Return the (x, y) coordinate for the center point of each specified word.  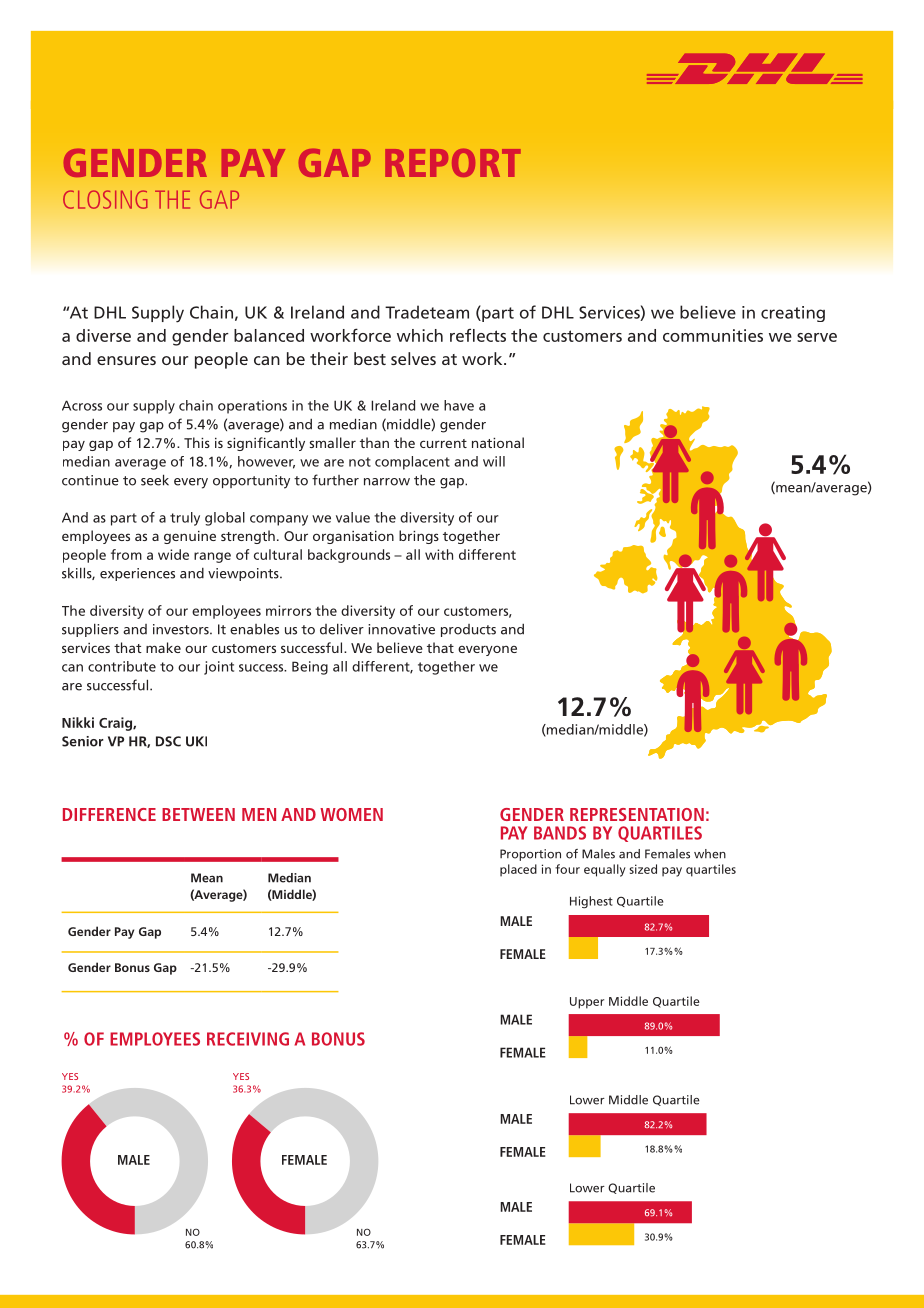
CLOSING (105, 199)
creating (793, 314)
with (439, 554)
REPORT (453, 163)
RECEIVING (248, 1039)
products (468, 630)
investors (182, 629)
